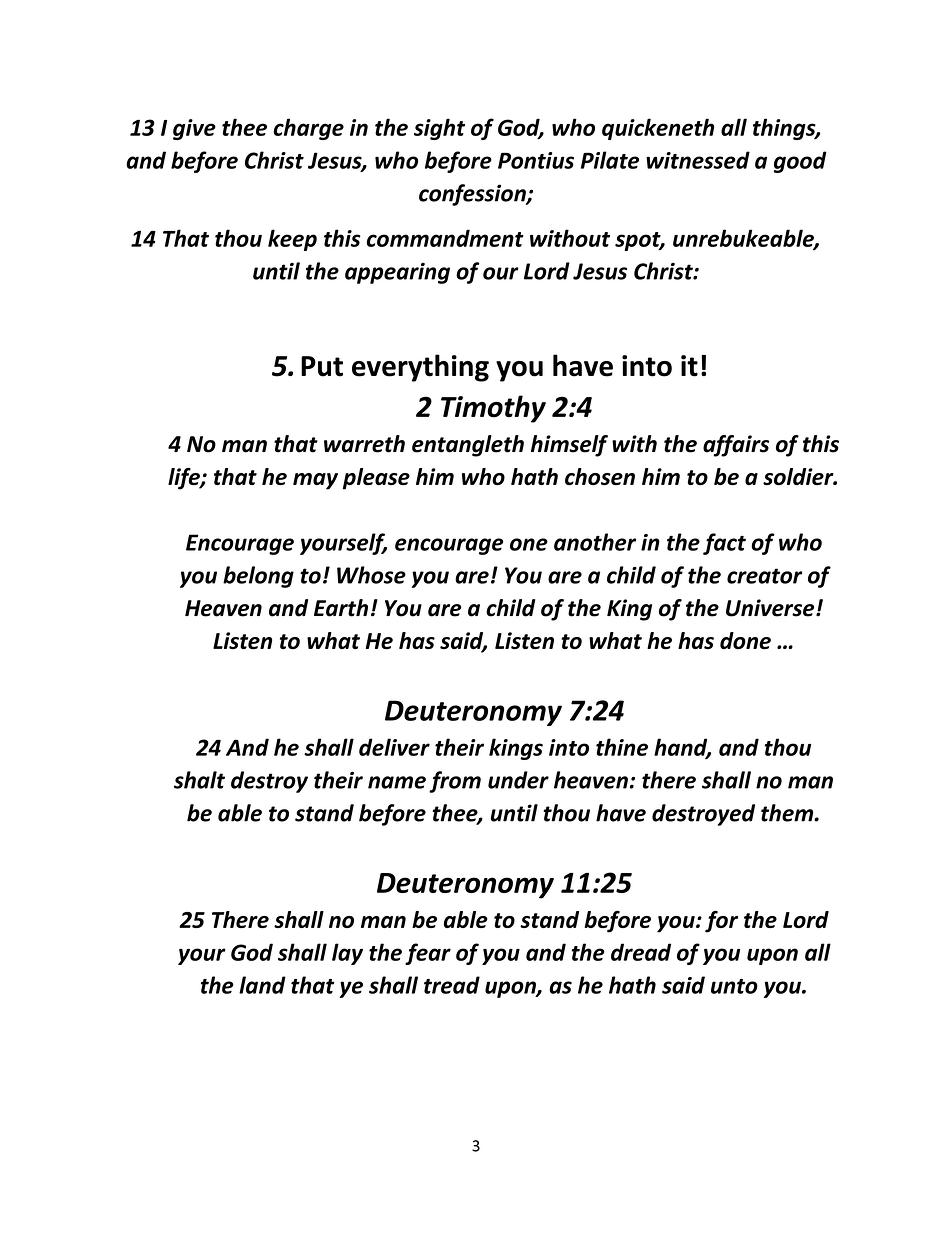 This image has width=952, height=1233. What do you see at coordinates (309, 129) in the image?
I see `charge` at bounding box center [309, 129].
